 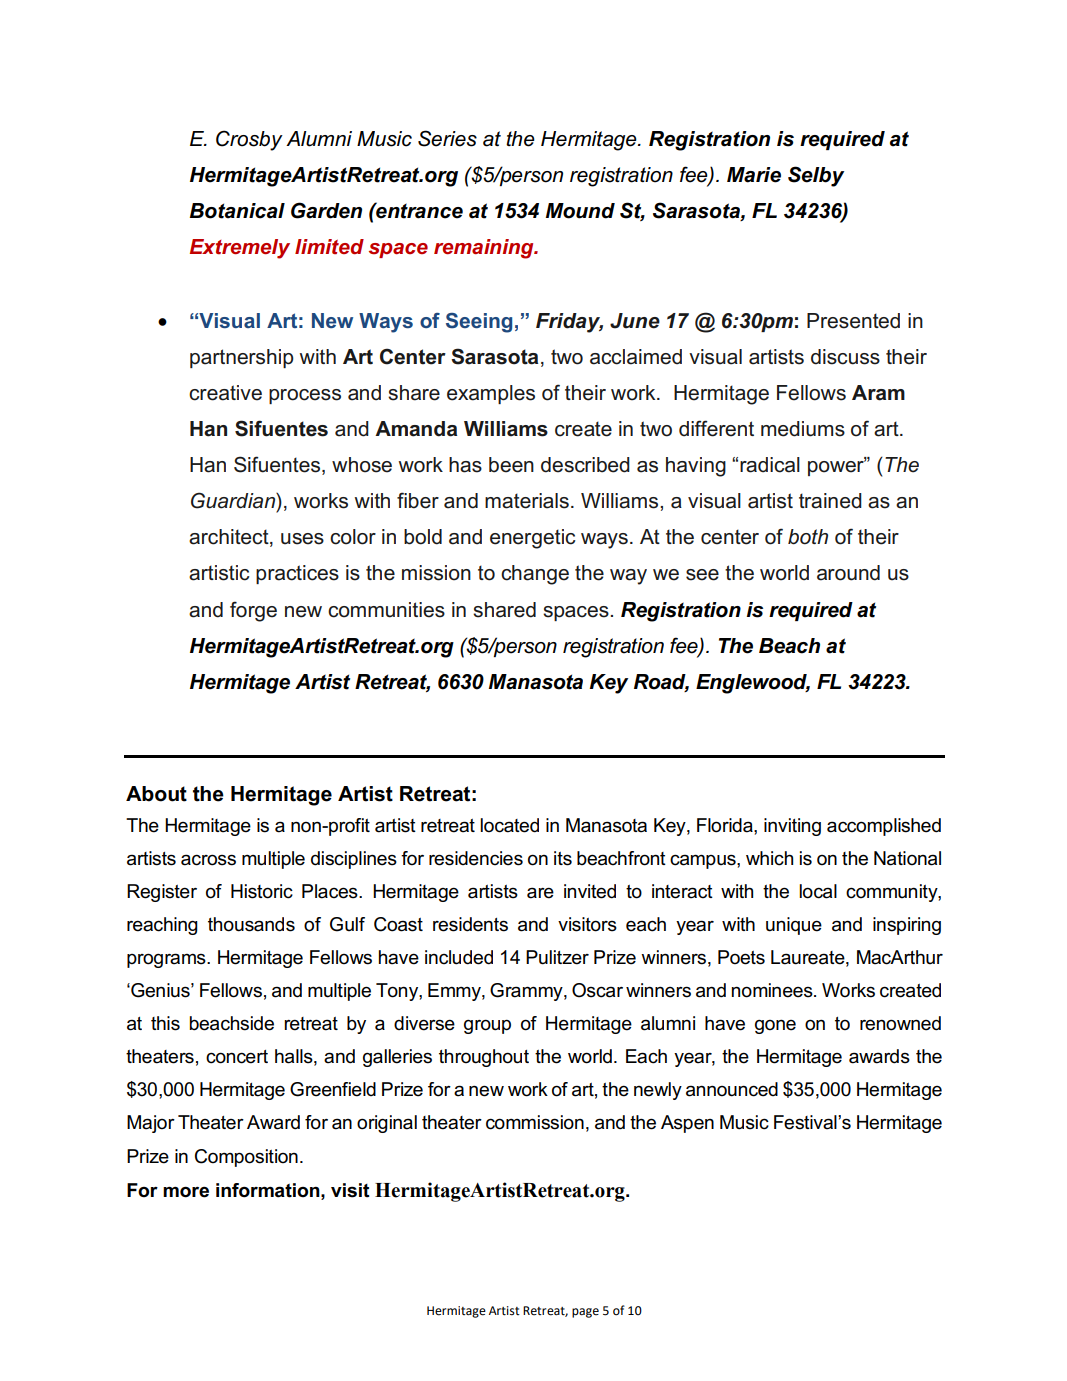 What do you see at coordinates (249, 140) in the screenshot?
I see `Crosby` at bounding box center [249, 140].
